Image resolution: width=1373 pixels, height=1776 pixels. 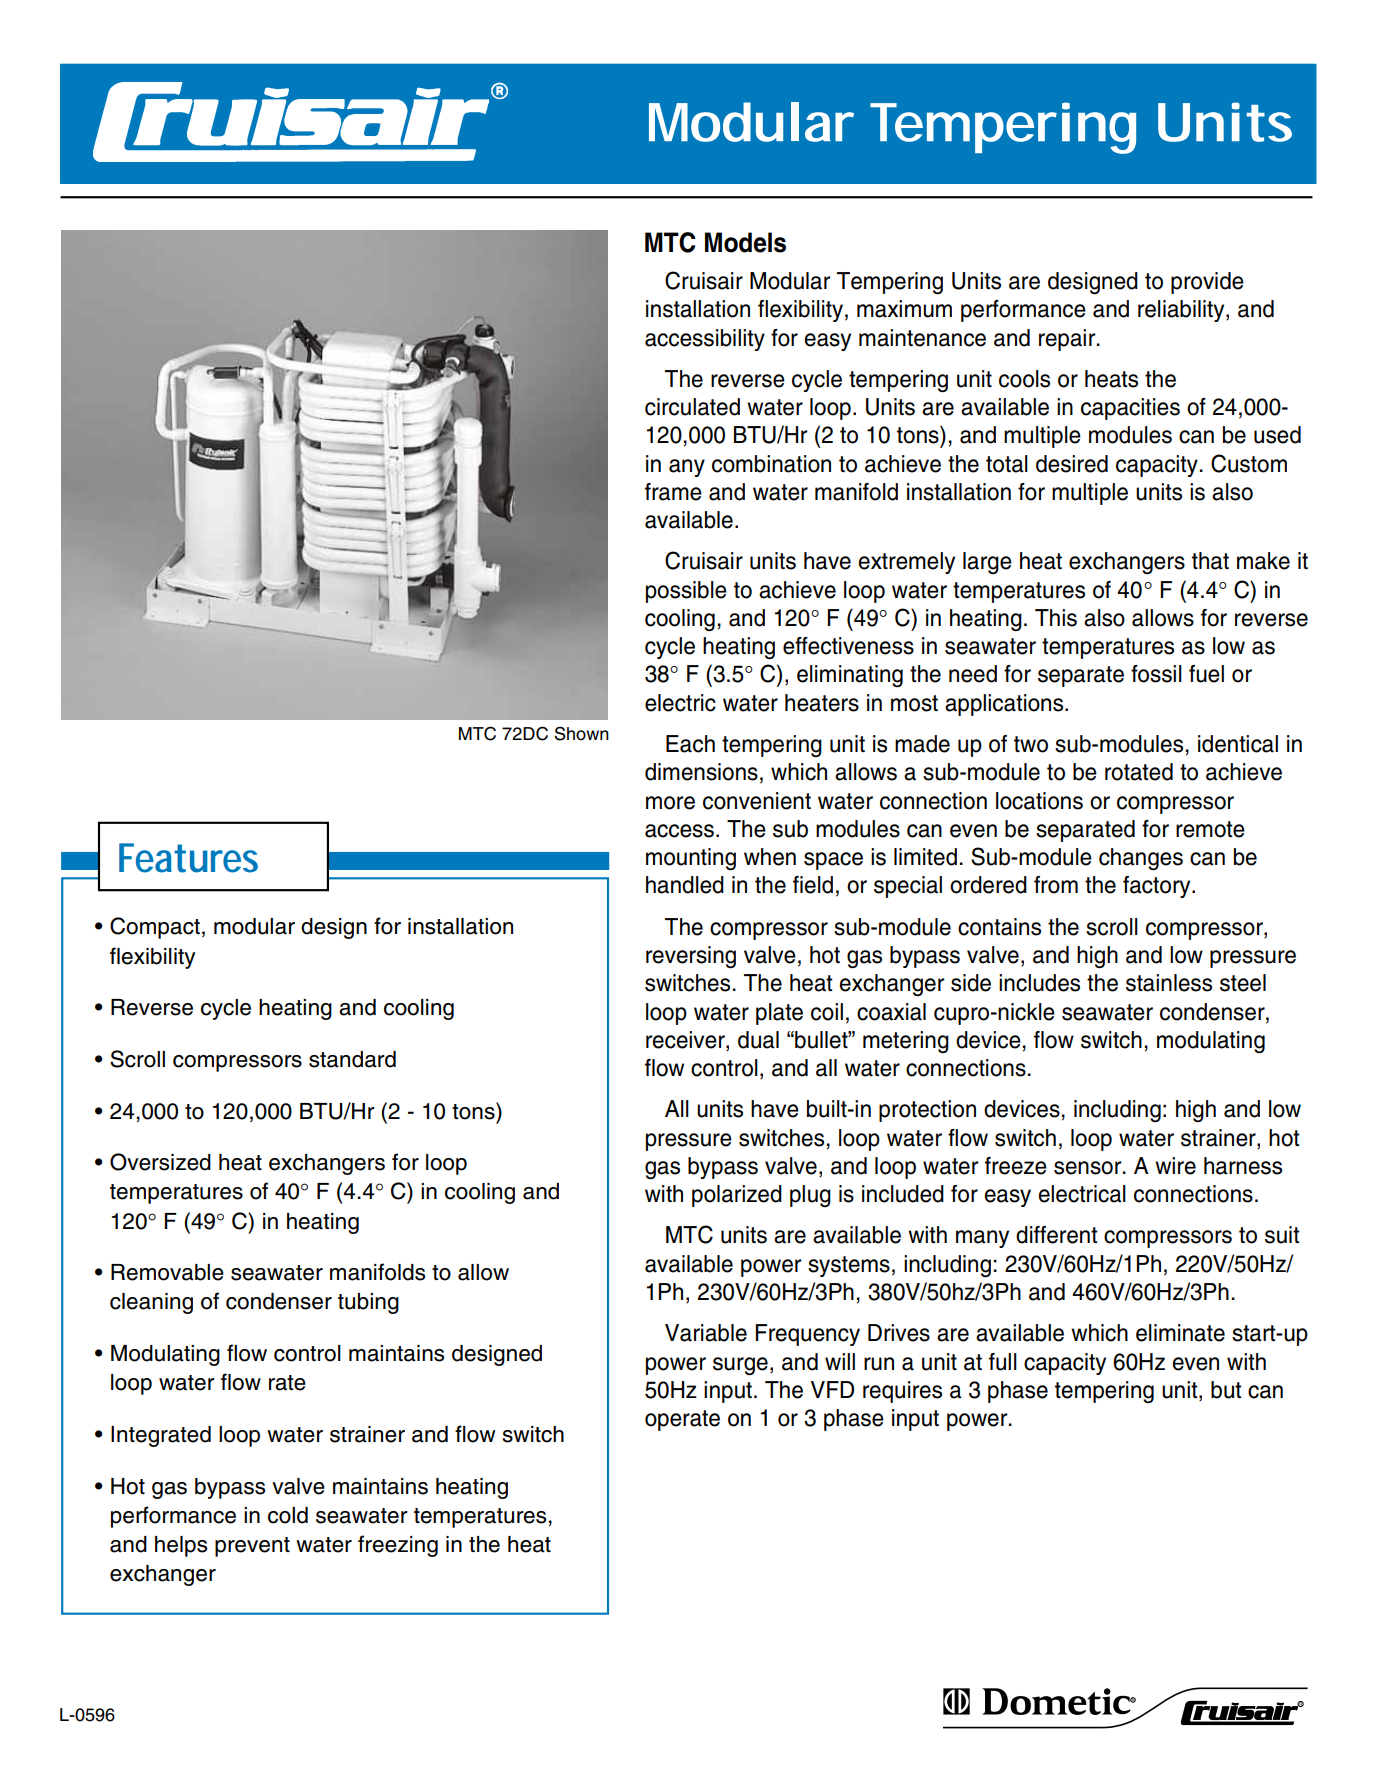 I want to click on factory, so click(x=1158, y=887).
